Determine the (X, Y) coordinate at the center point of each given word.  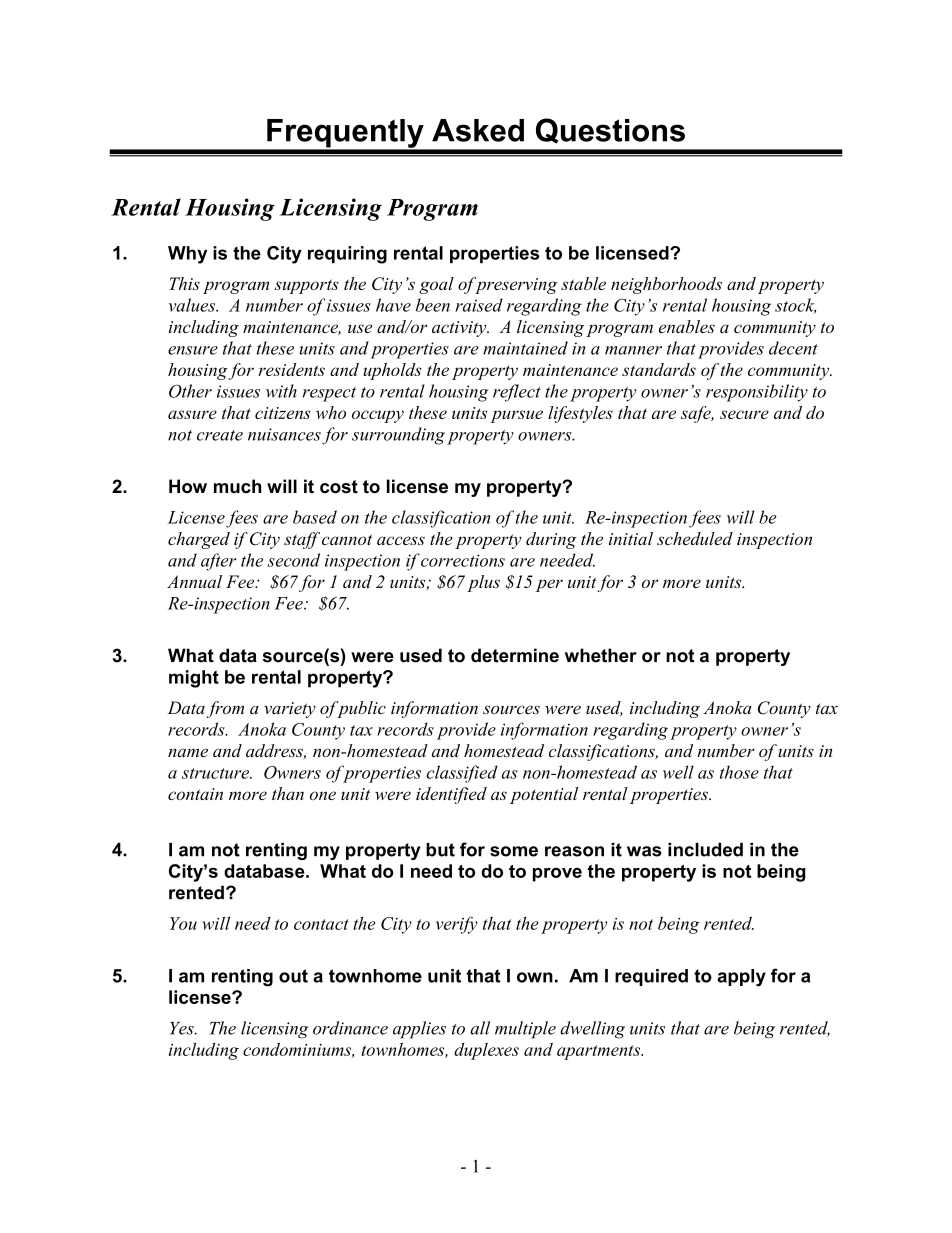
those (739, 772)
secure (744, 414)
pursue (517, 416)
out (293, 976)
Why (187, 255)
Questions (610, 131)
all (480, 1028)
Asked (478, 130)
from (225, 709)
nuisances (284, 434)
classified (462, 774)
